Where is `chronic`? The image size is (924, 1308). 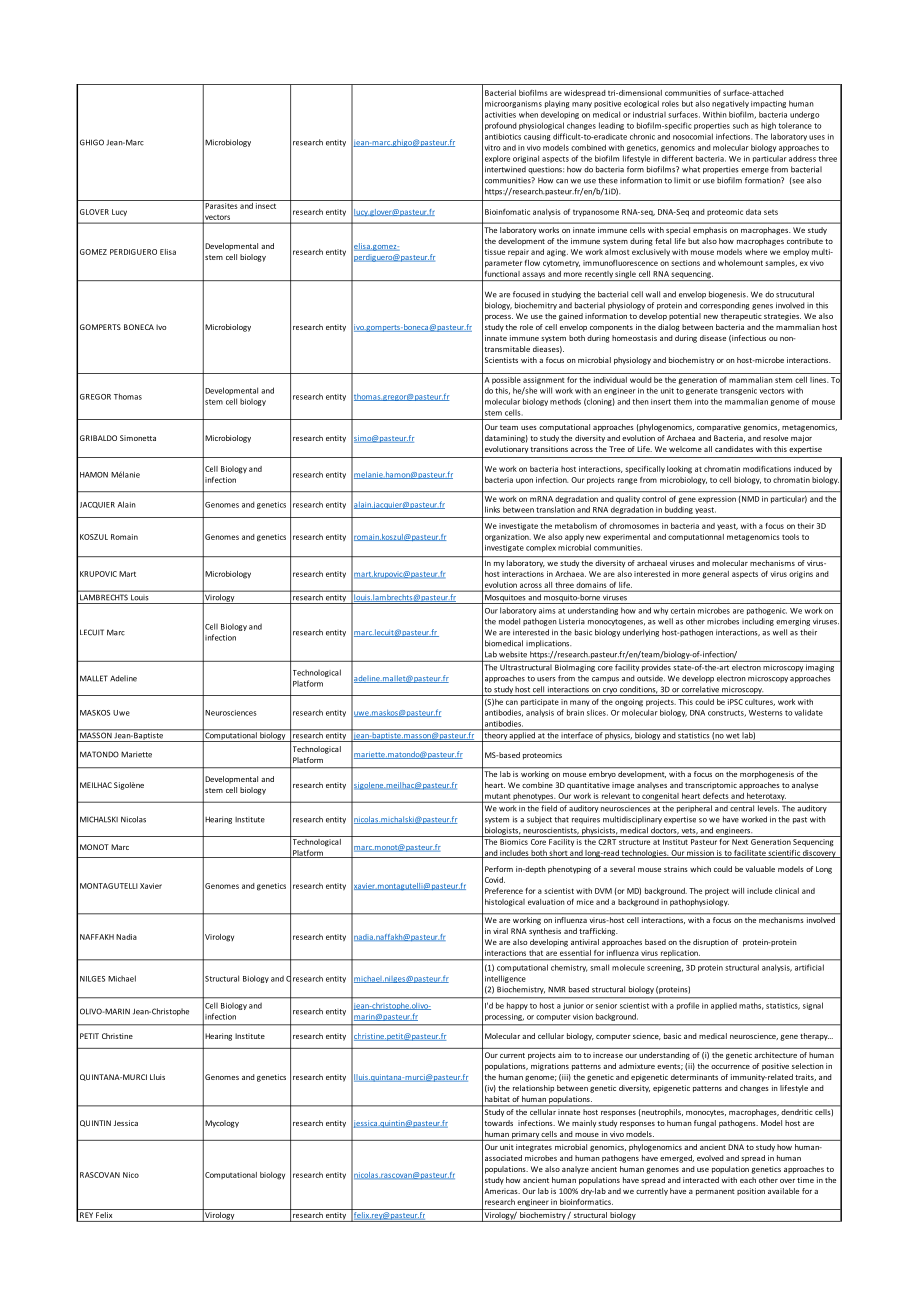 chronic is located at coordinates (642, 136).
